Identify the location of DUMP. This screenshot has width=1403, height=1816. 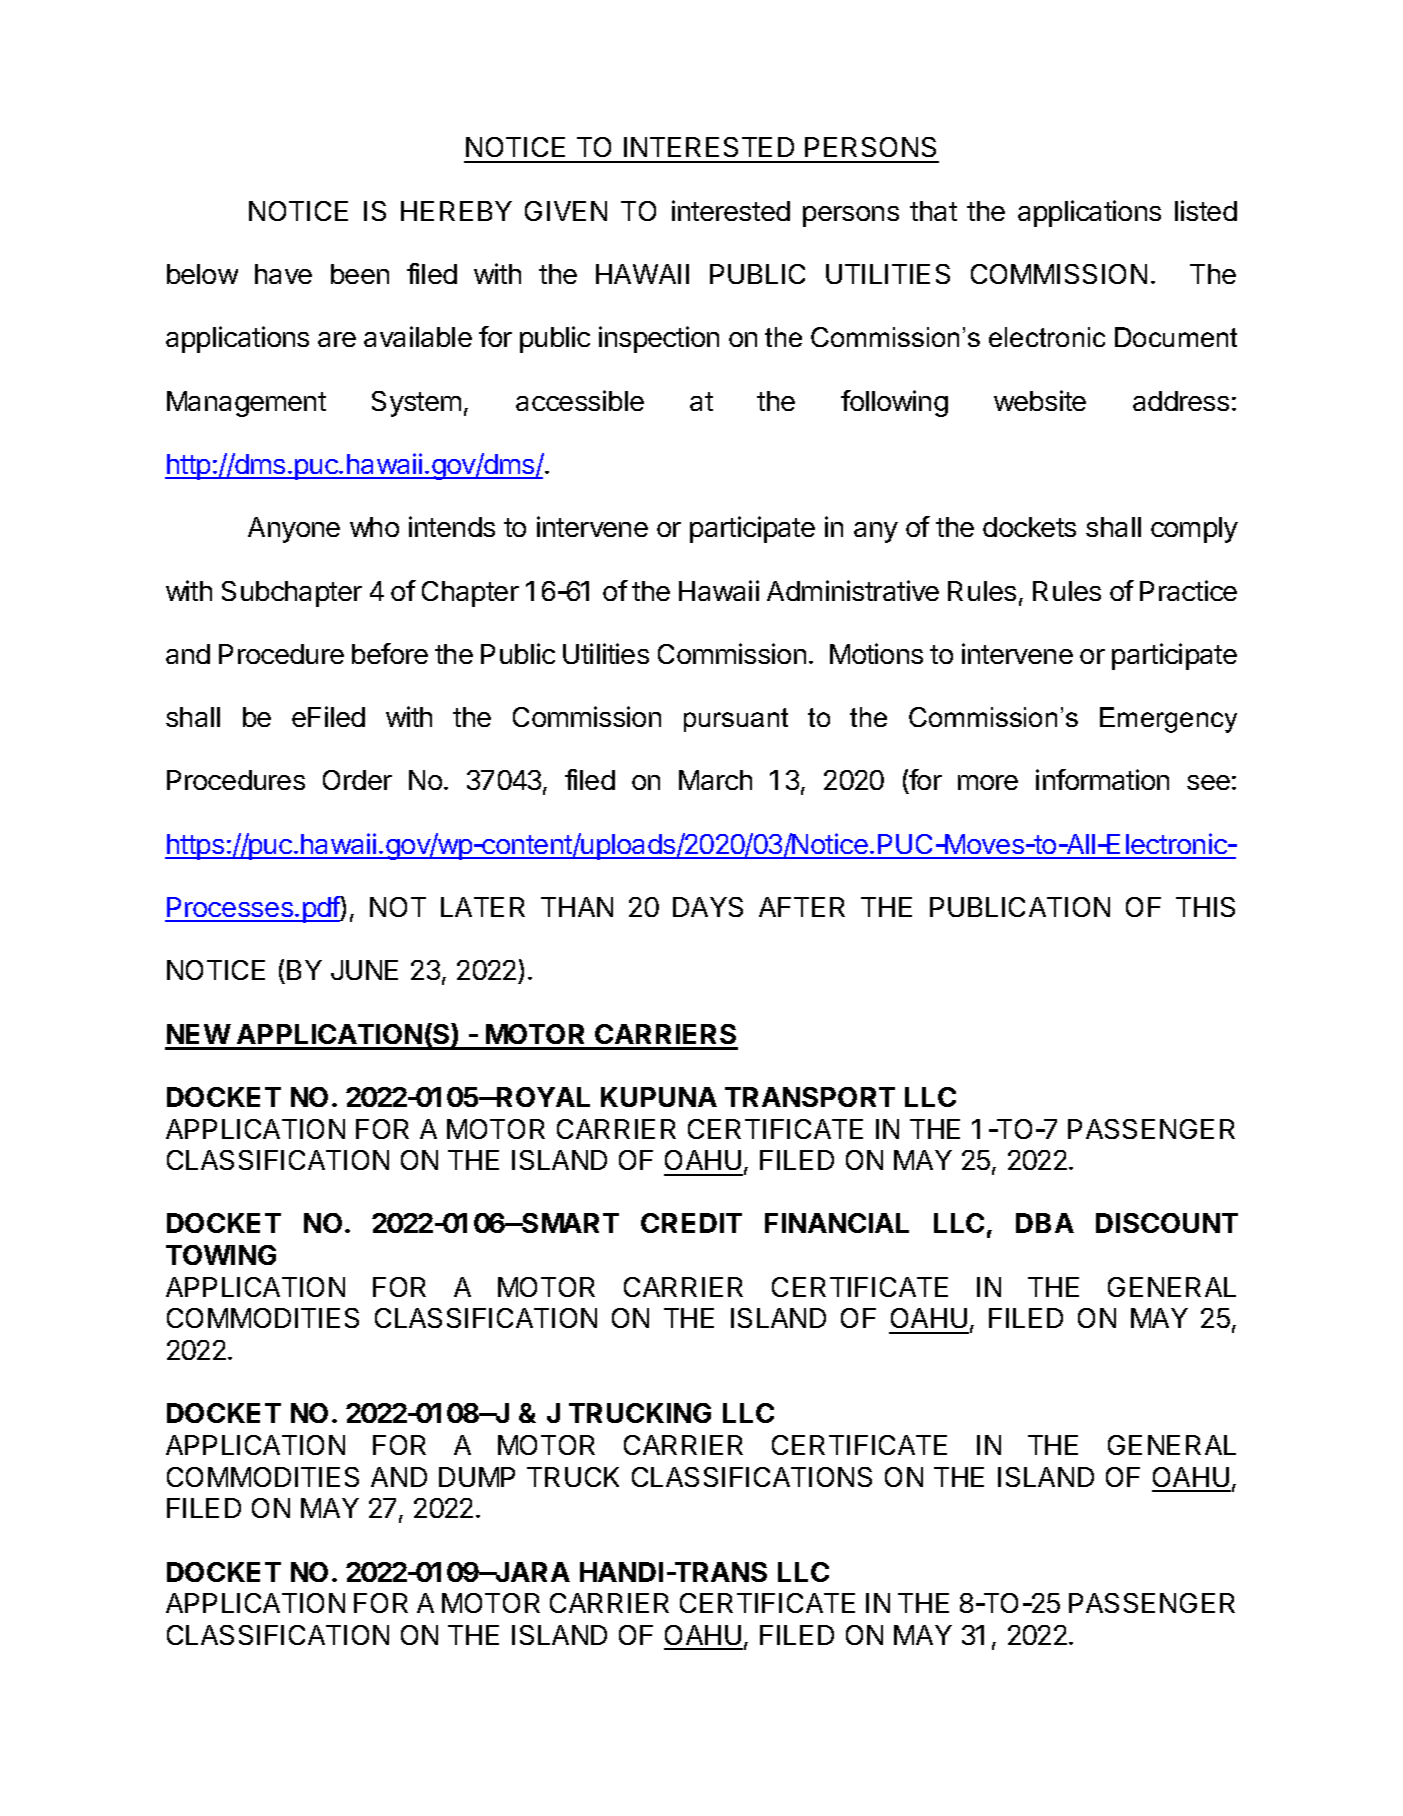
(477, 1477).
